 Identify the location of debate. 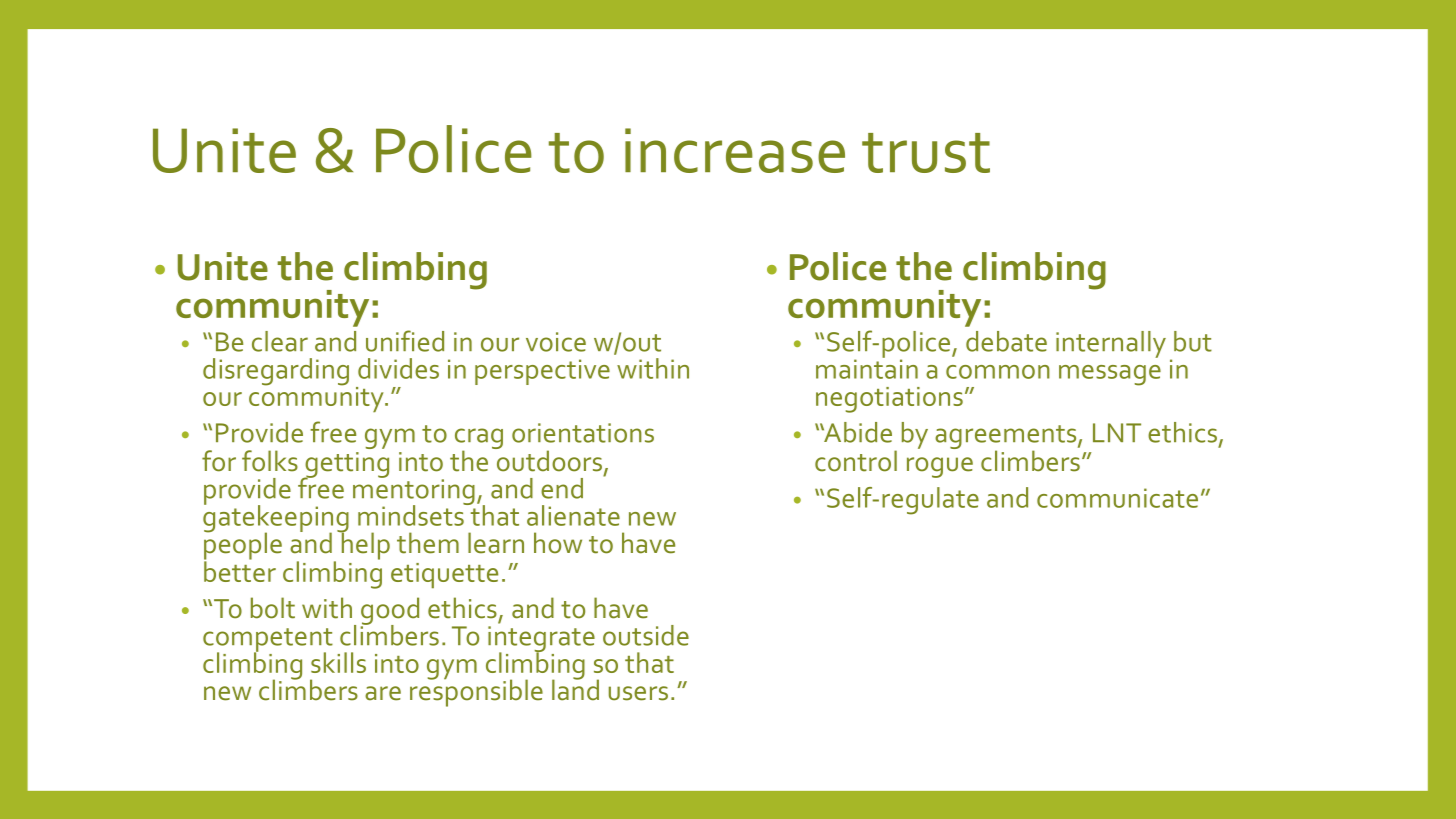
(1006, 341).
